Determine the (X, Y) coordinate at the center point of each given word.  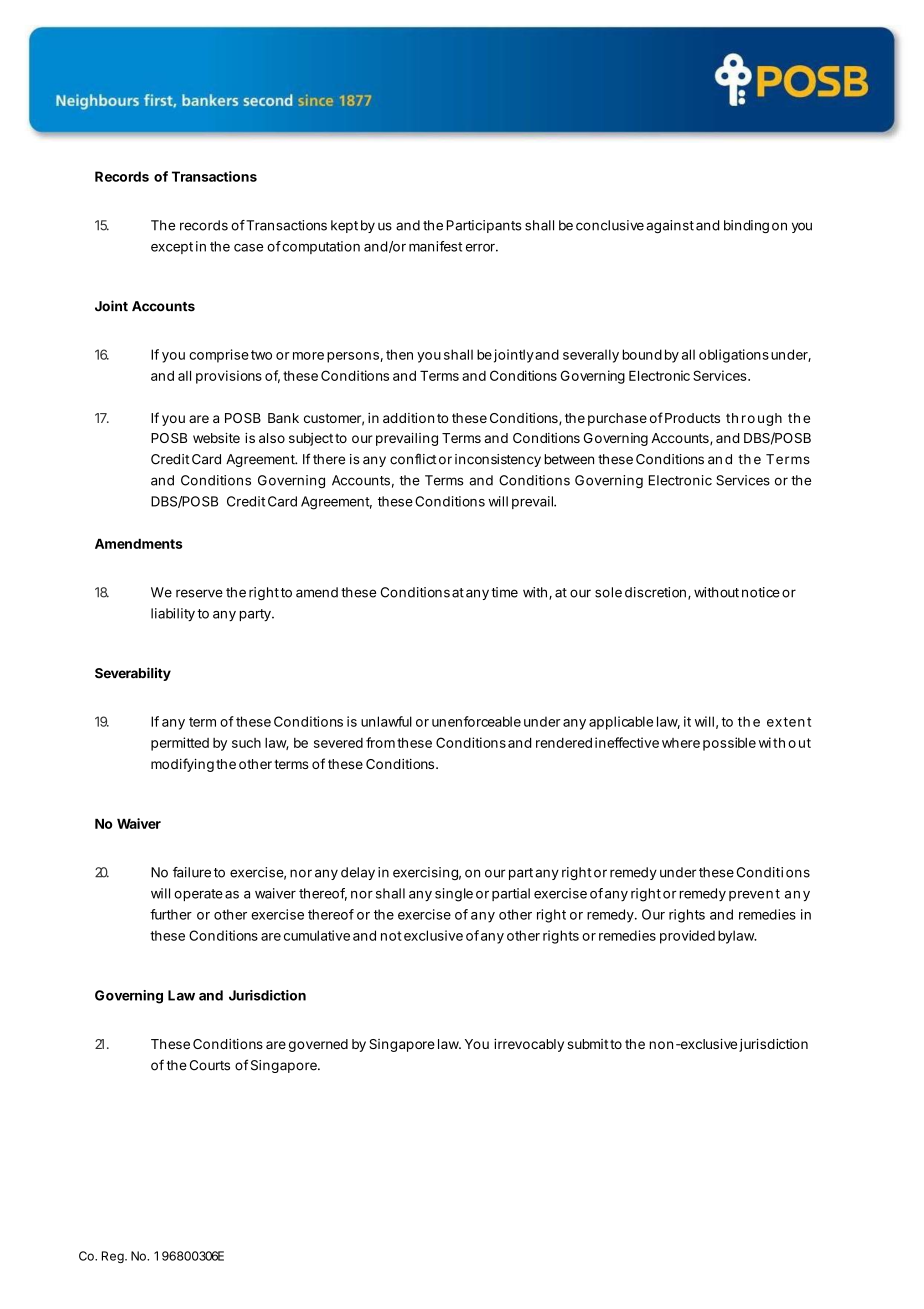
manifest (435, 246)
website (216, 438)
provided (687, 937)
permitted (180, 744)
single (454, 895)
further (171, 914)
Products (692, 418)
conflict (413, 459)
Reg (113, 1257)
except (172, 248)
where (681, 743)
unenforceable (476, 721)
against (670, 226)
